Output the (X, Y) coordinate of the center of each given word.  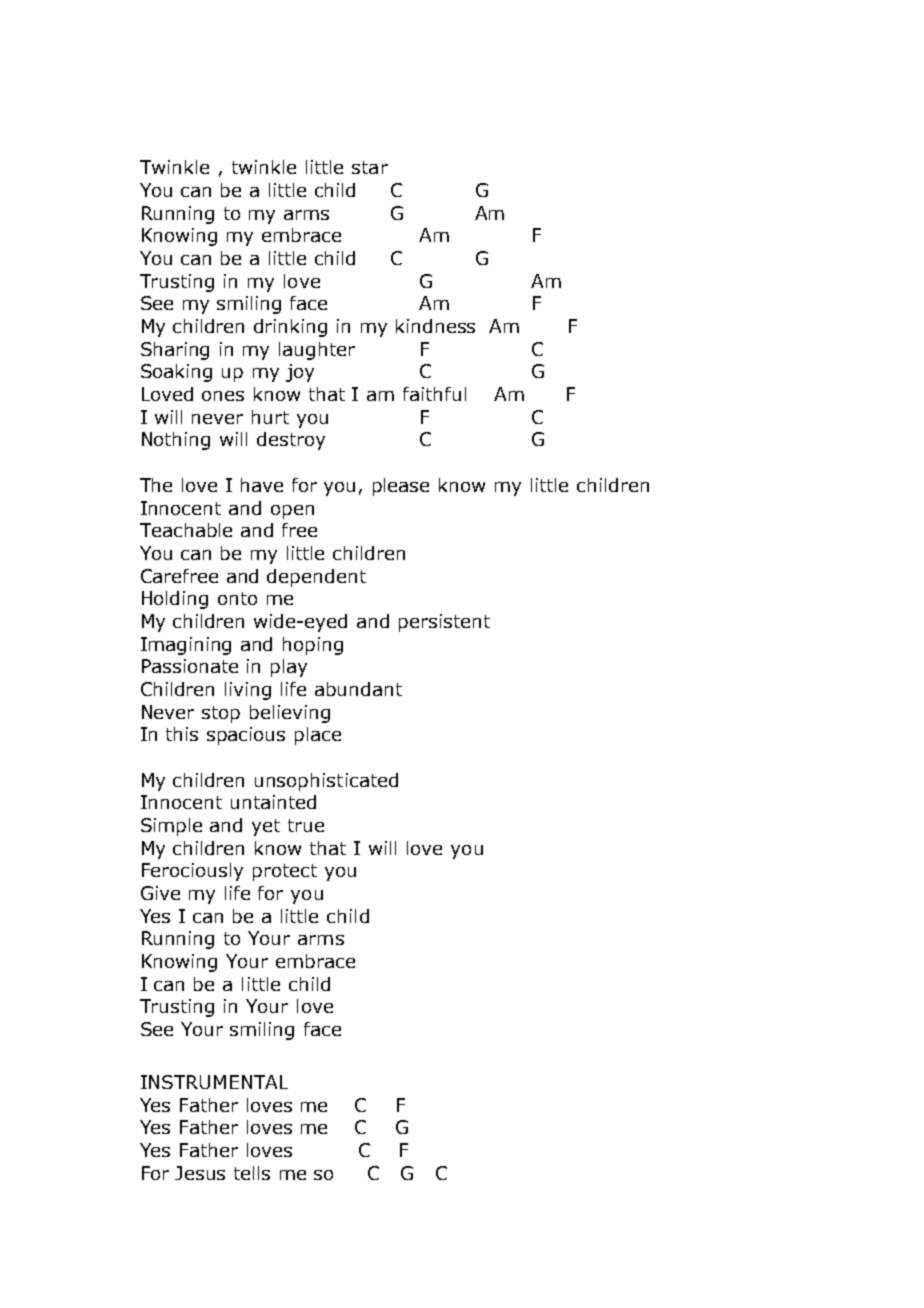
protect (285, 872)
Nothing (176, 441)
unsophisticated (326, 782)
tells (252, 1173)
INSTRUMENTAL (214, 1082)
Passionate (190, 666)
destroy (291, 441)
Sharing (175, 351)
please (401, 487)
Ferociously (192, 872)
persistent (444, 623)
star (370, 167)
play (289, 668)
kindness (435, 326)
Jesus (200, 1173)
